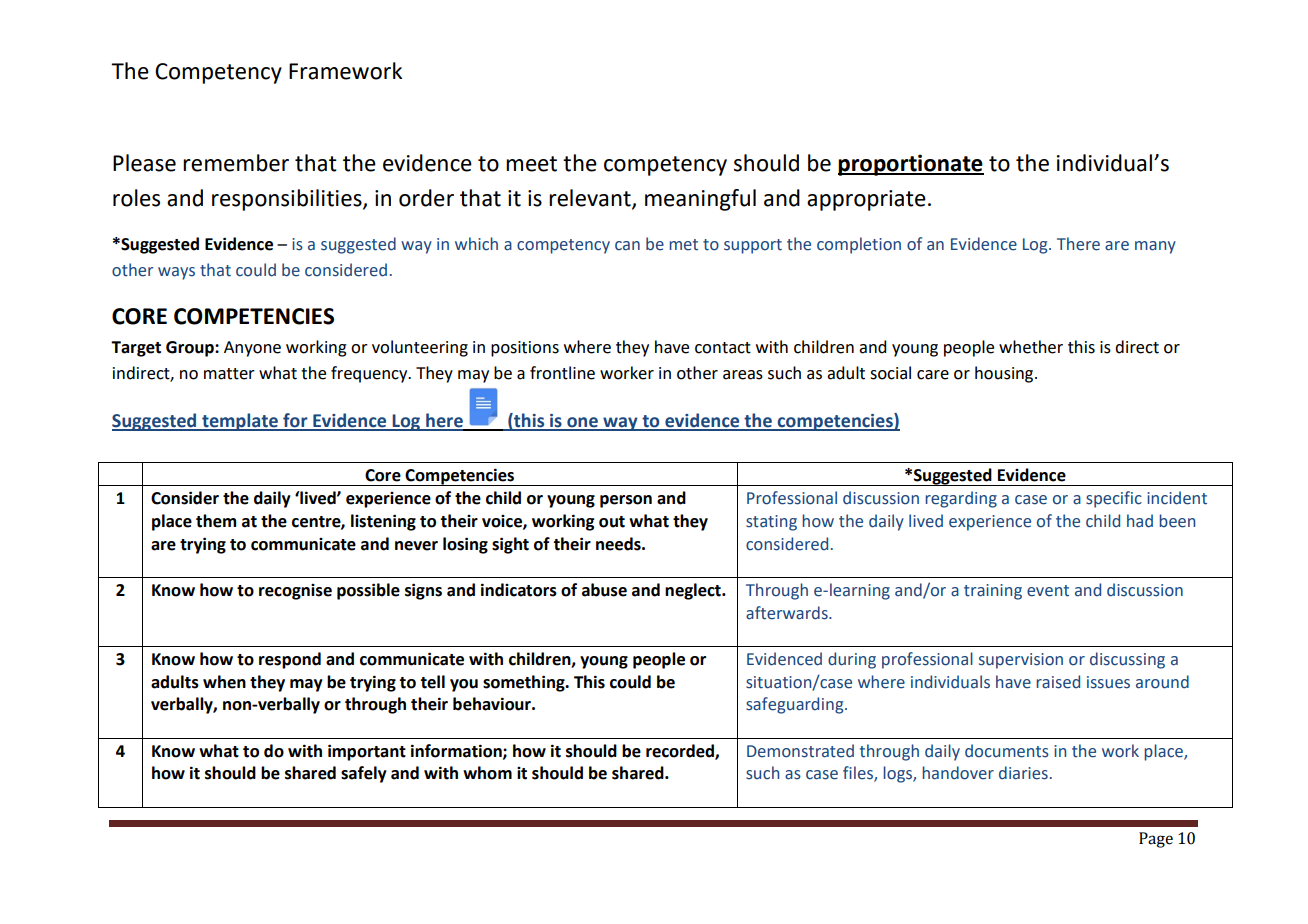  I want to click on meaningful, so click(700, 200).
